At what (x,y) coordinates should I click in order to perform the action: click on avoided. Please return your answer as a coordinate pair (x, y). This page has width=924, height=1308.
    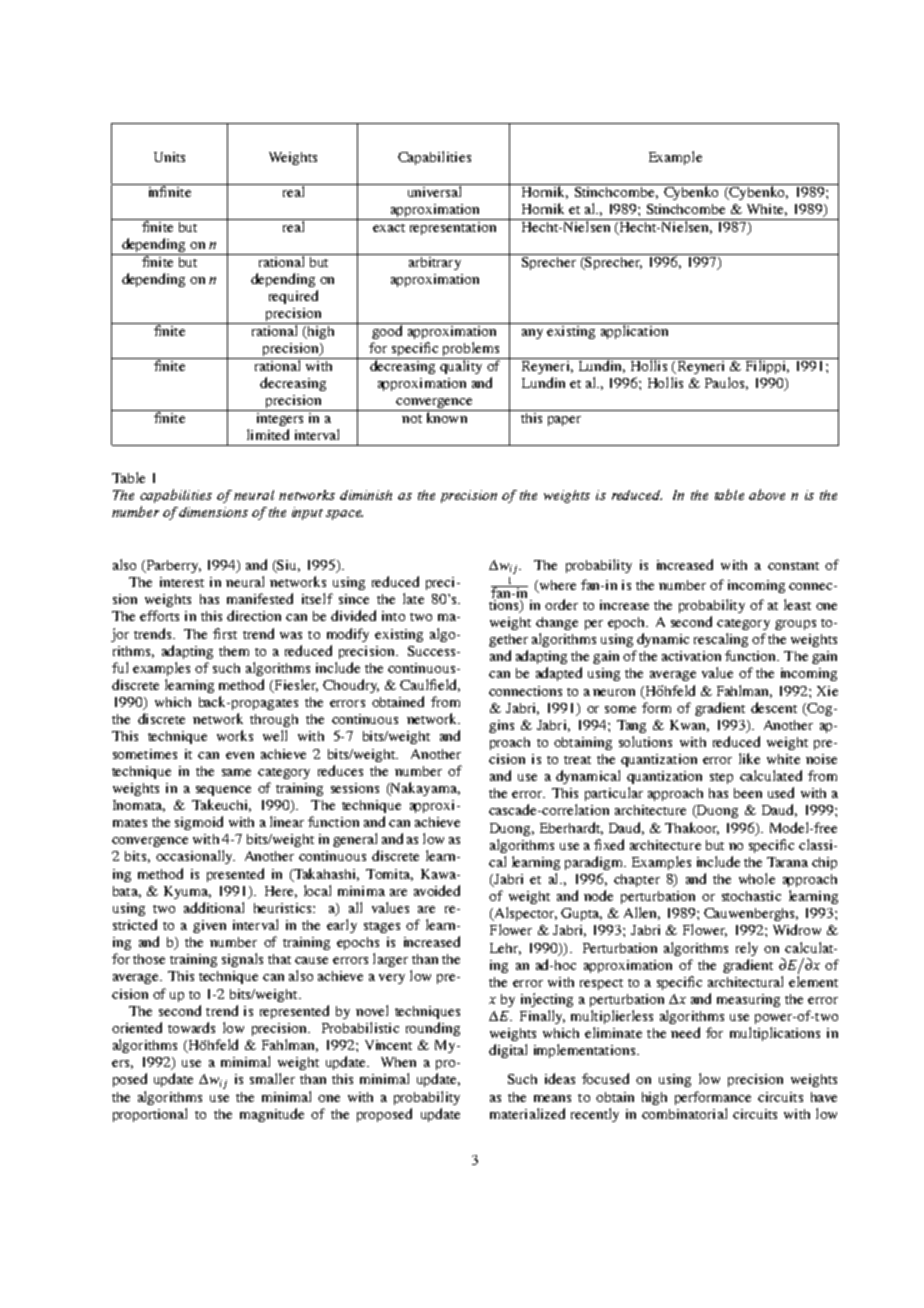
    Looking at the image, I should click on (437, 890).
